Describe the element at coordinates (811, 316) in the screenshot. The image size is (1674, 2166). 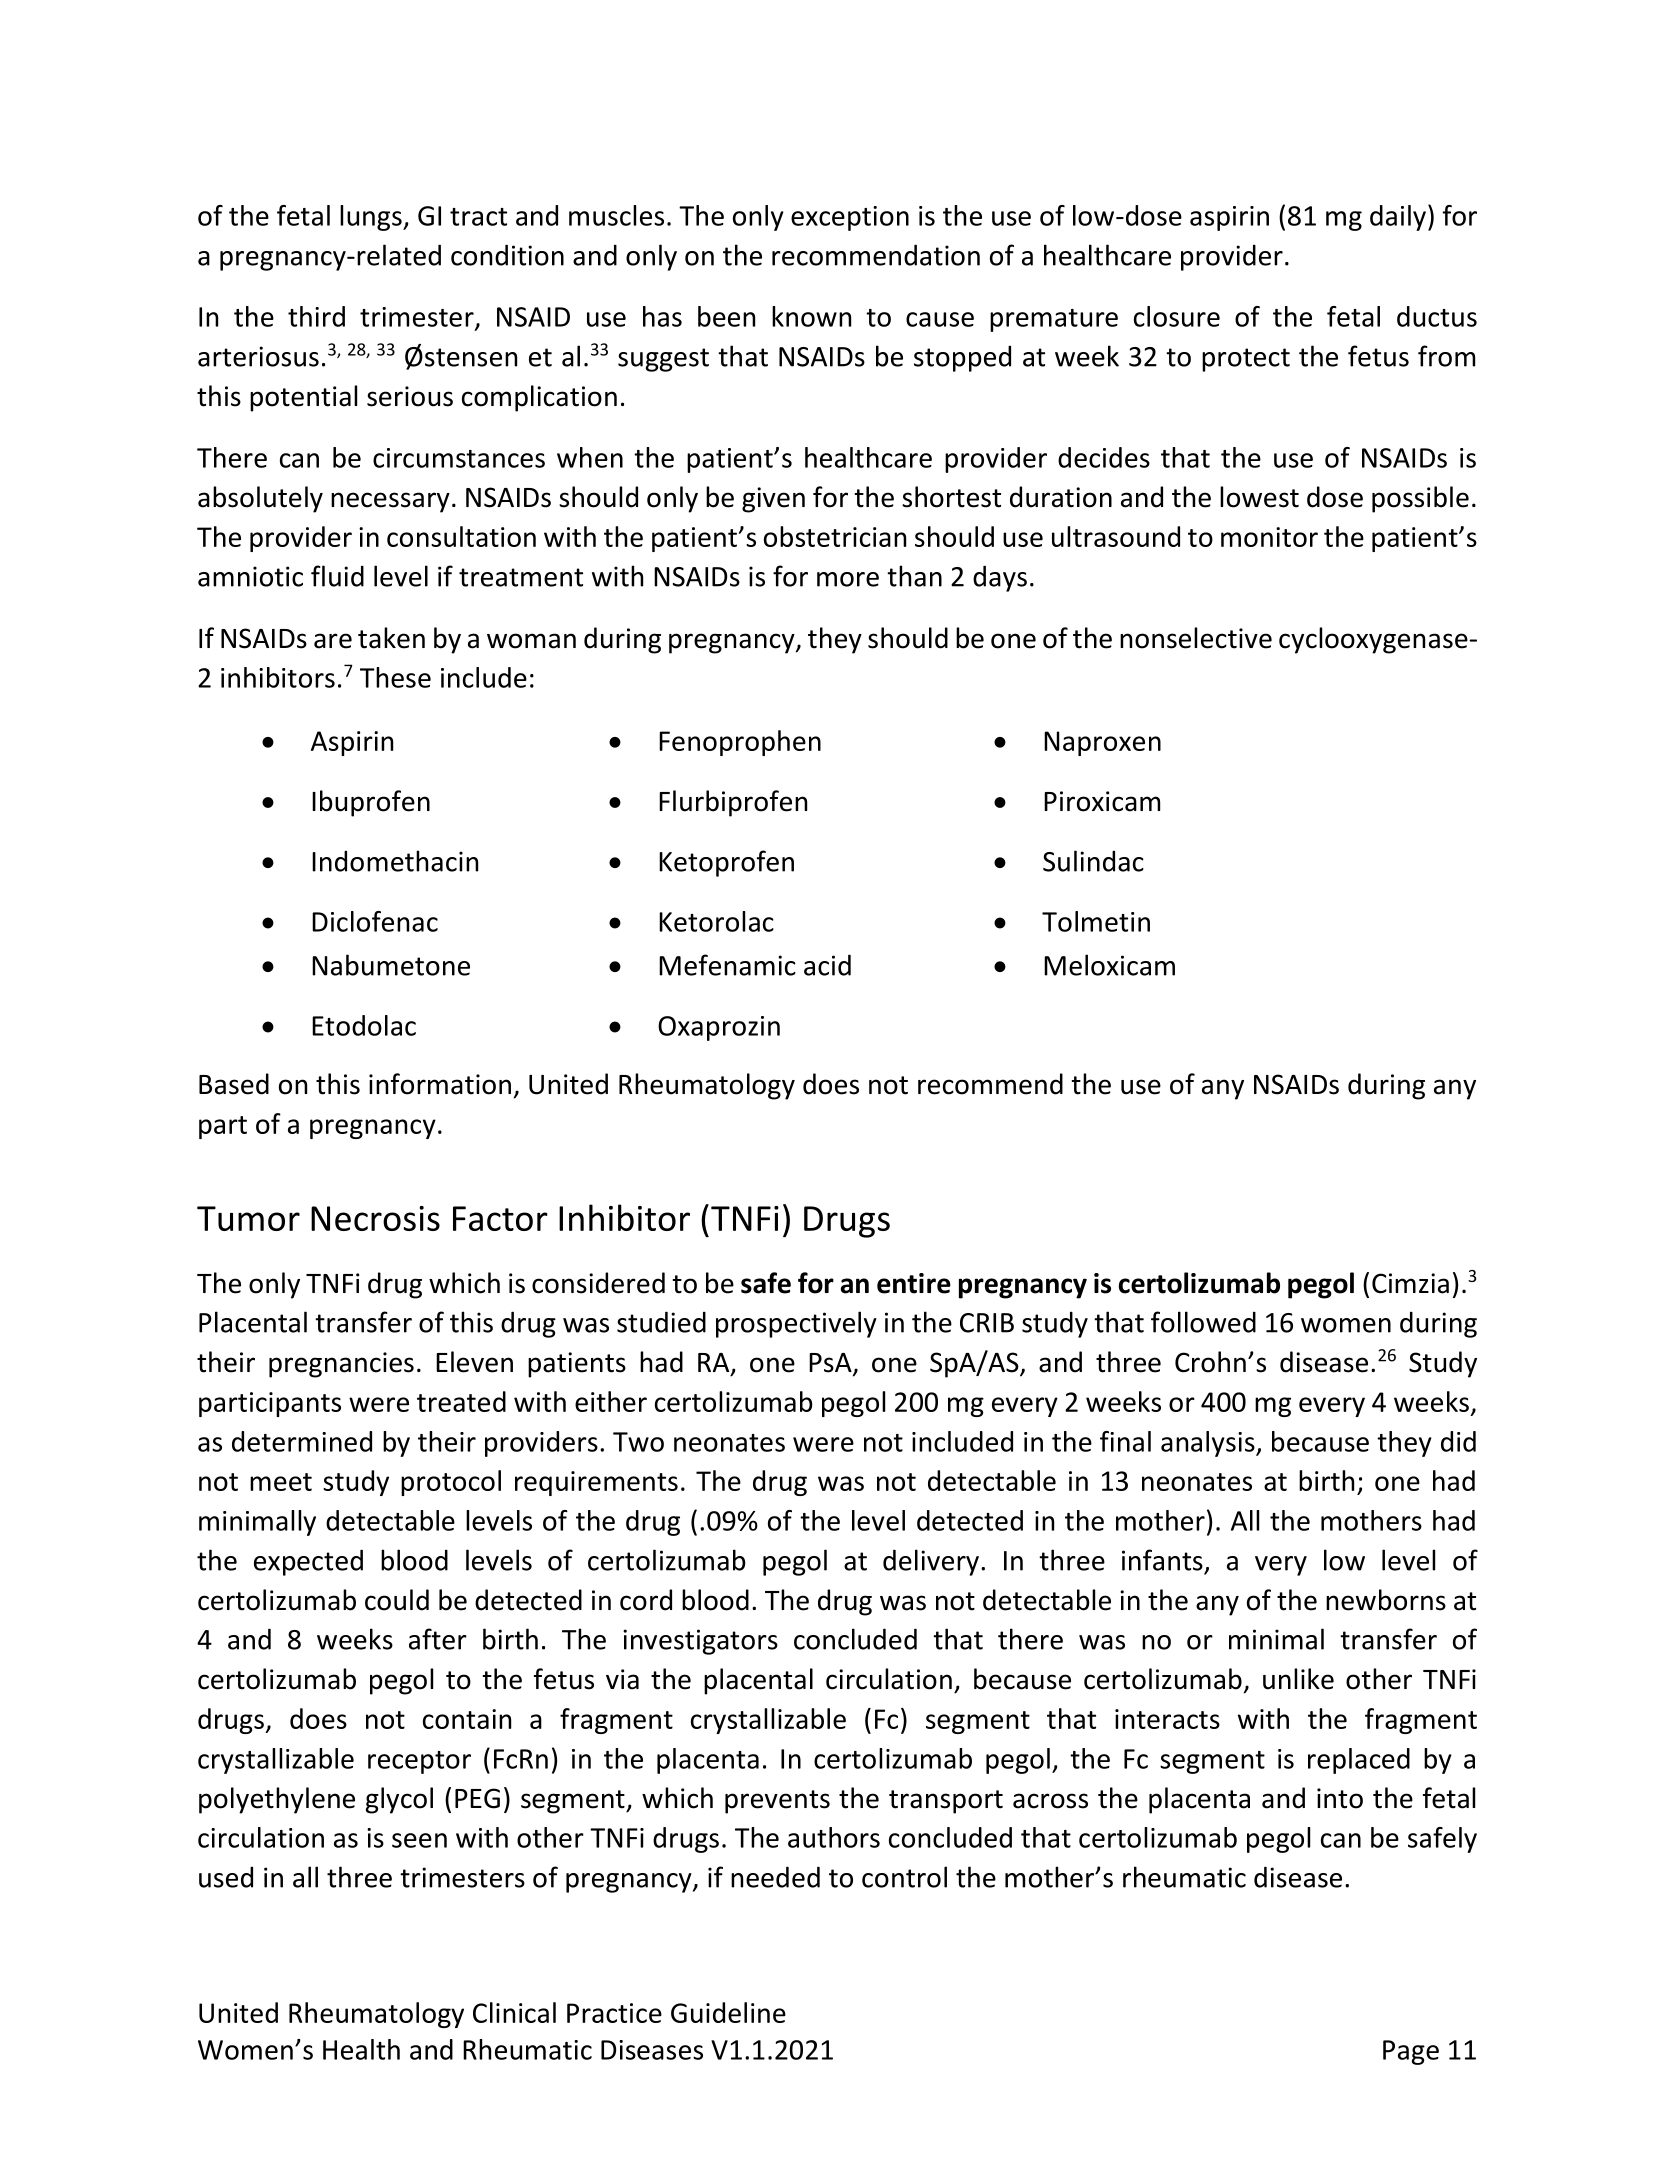
I see `known` at that location.
